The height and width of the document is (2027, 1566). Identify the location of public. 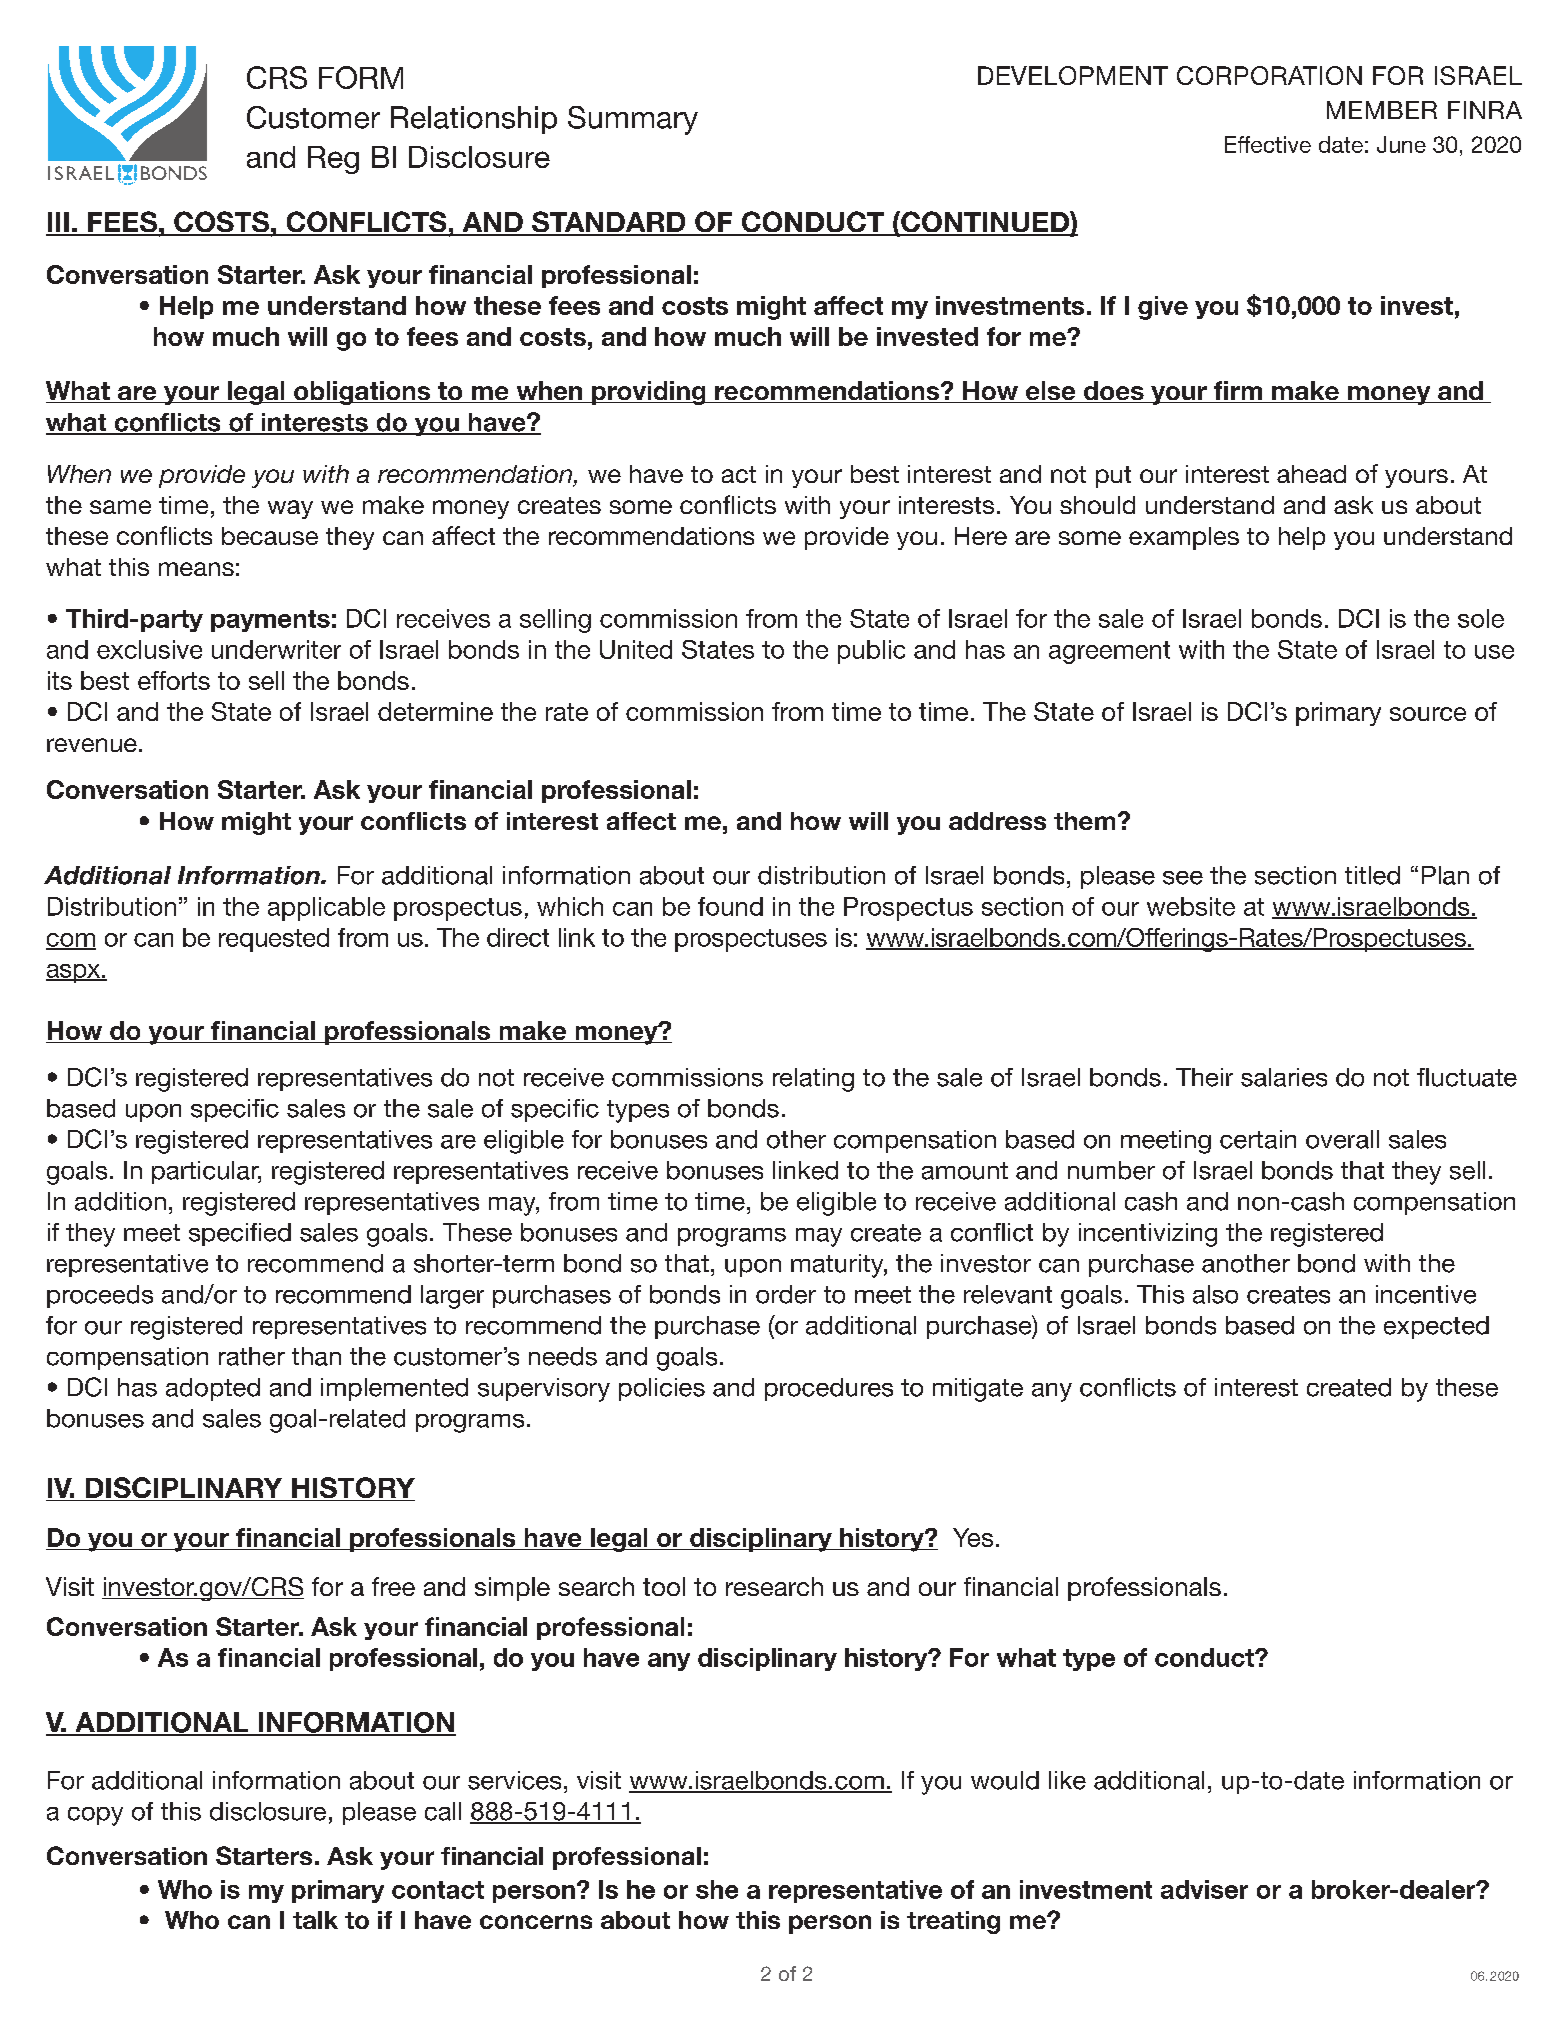
(871, 652).
